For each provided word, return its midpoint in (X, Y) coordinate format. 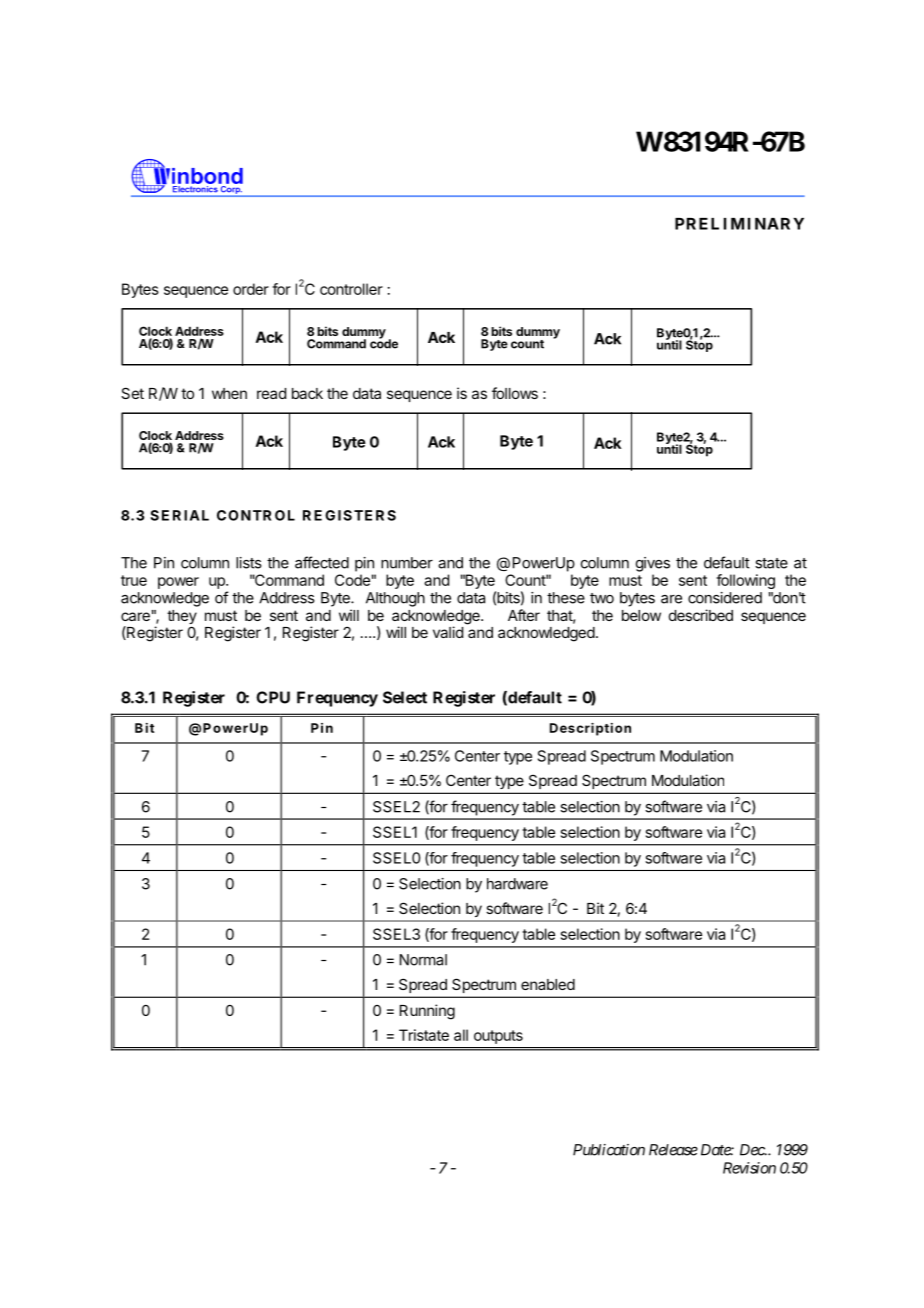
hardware (517, 884)
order (251, 289)
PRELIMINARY (739, 224)
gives (653, 564)
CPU (273, 697)
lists (249, 563)
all (461, 1035)
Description (590, 729)
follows (515, 393)
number (407, 563)
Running (427, 1012)
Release (673, 1150)
